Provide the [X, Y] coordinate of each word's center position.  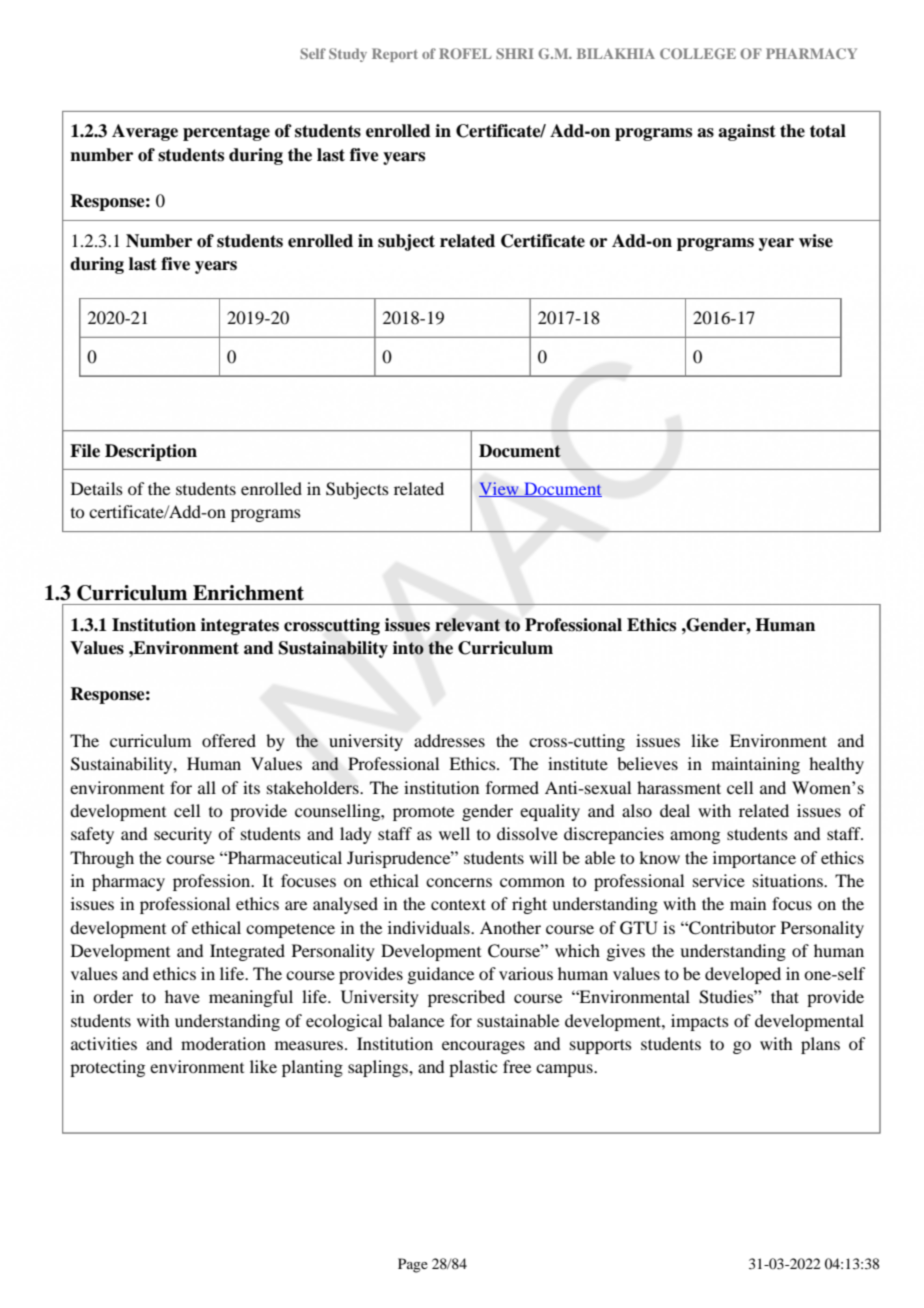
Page [413, 1265]
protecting [107, 1068]
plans [820, 1045]
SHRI [515, 53]
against [747, 132]
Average [145, 132]
